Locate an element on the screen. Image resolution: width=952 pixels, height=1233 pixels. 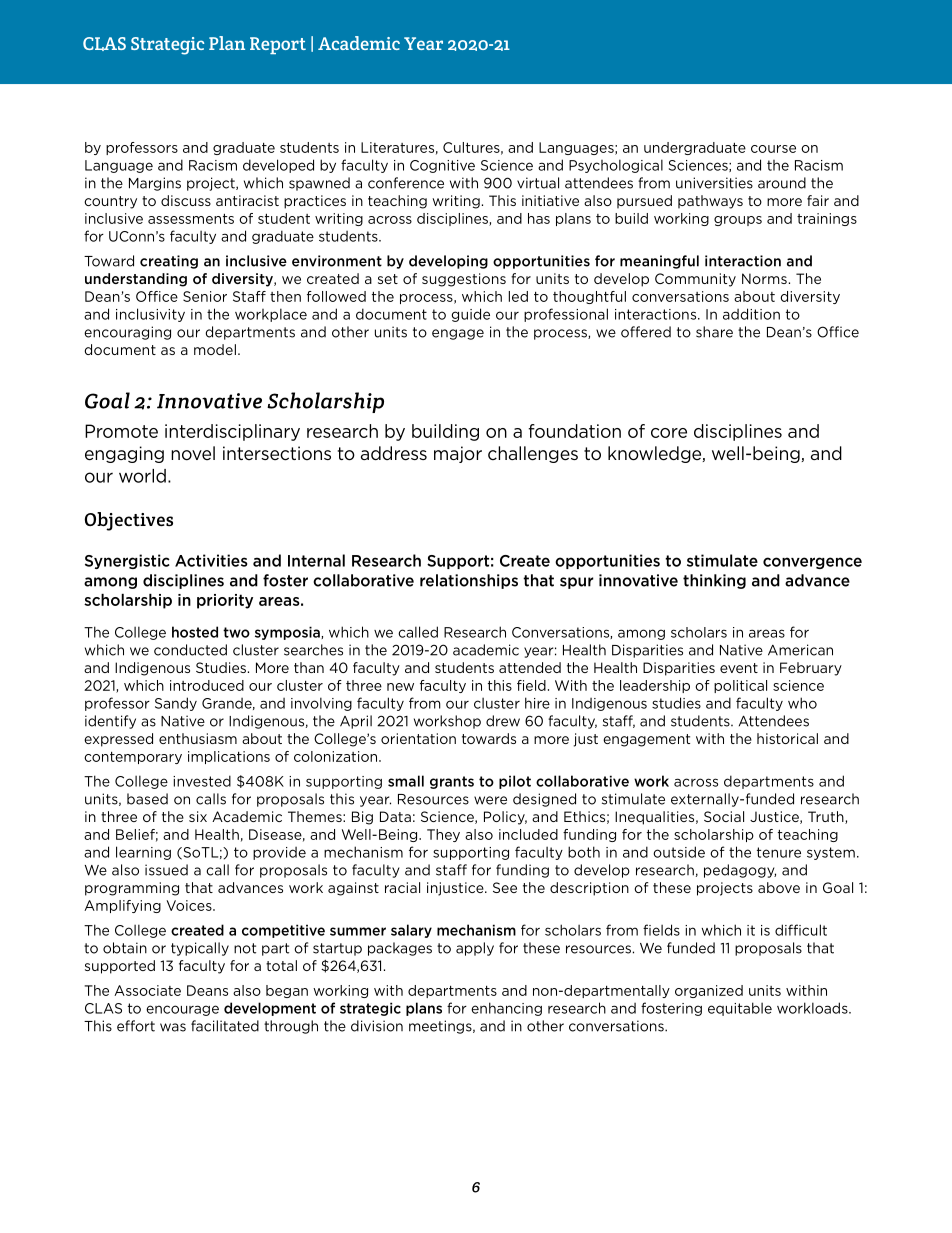
relationships is located at coordinates (469, 581).
